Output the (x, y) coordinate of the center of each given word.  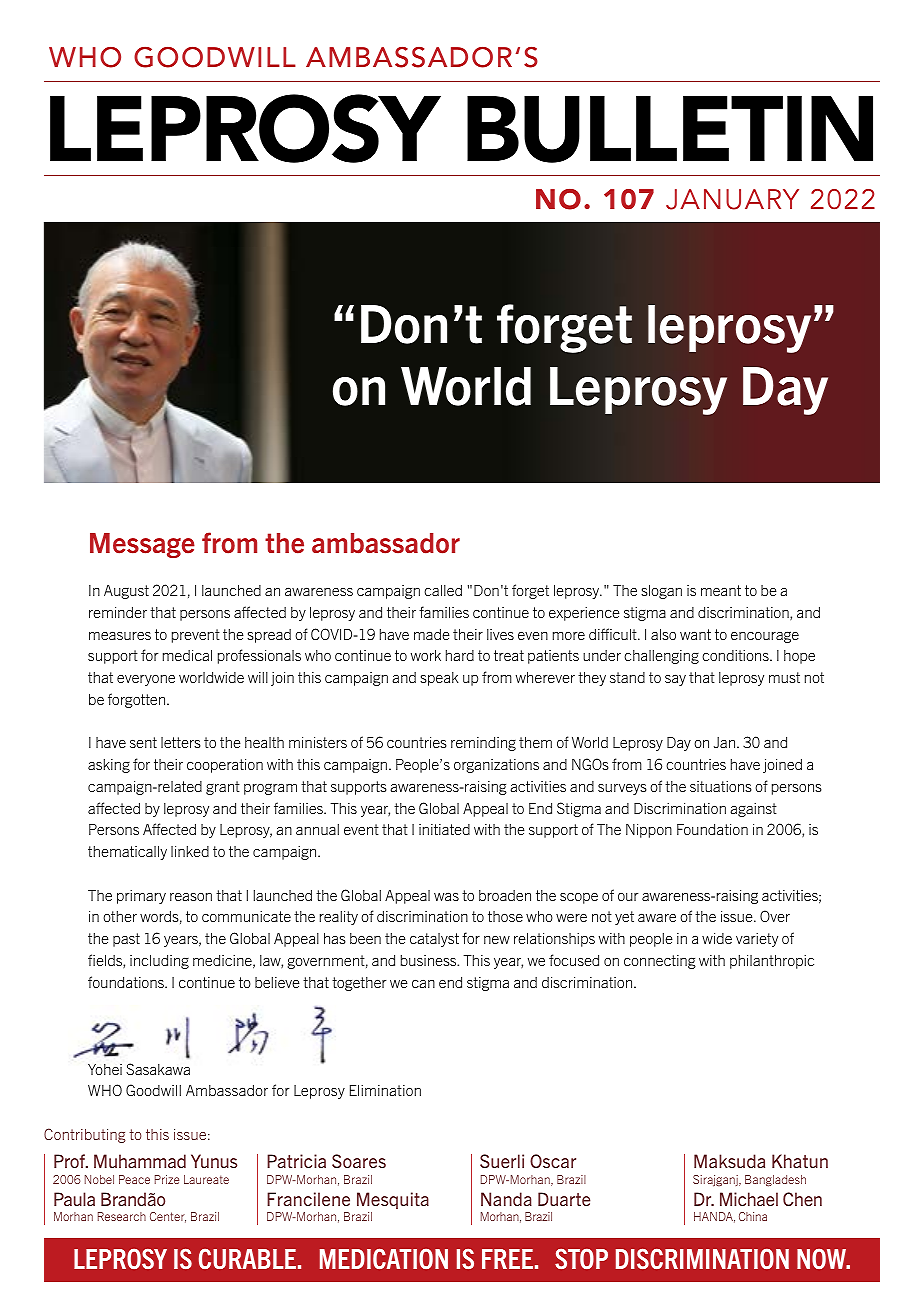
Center (168, 1217)
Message (142, 545)
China (753, 1216)
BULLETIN (670, 129)
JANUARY (732, 199)
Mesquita (393, 1200)
